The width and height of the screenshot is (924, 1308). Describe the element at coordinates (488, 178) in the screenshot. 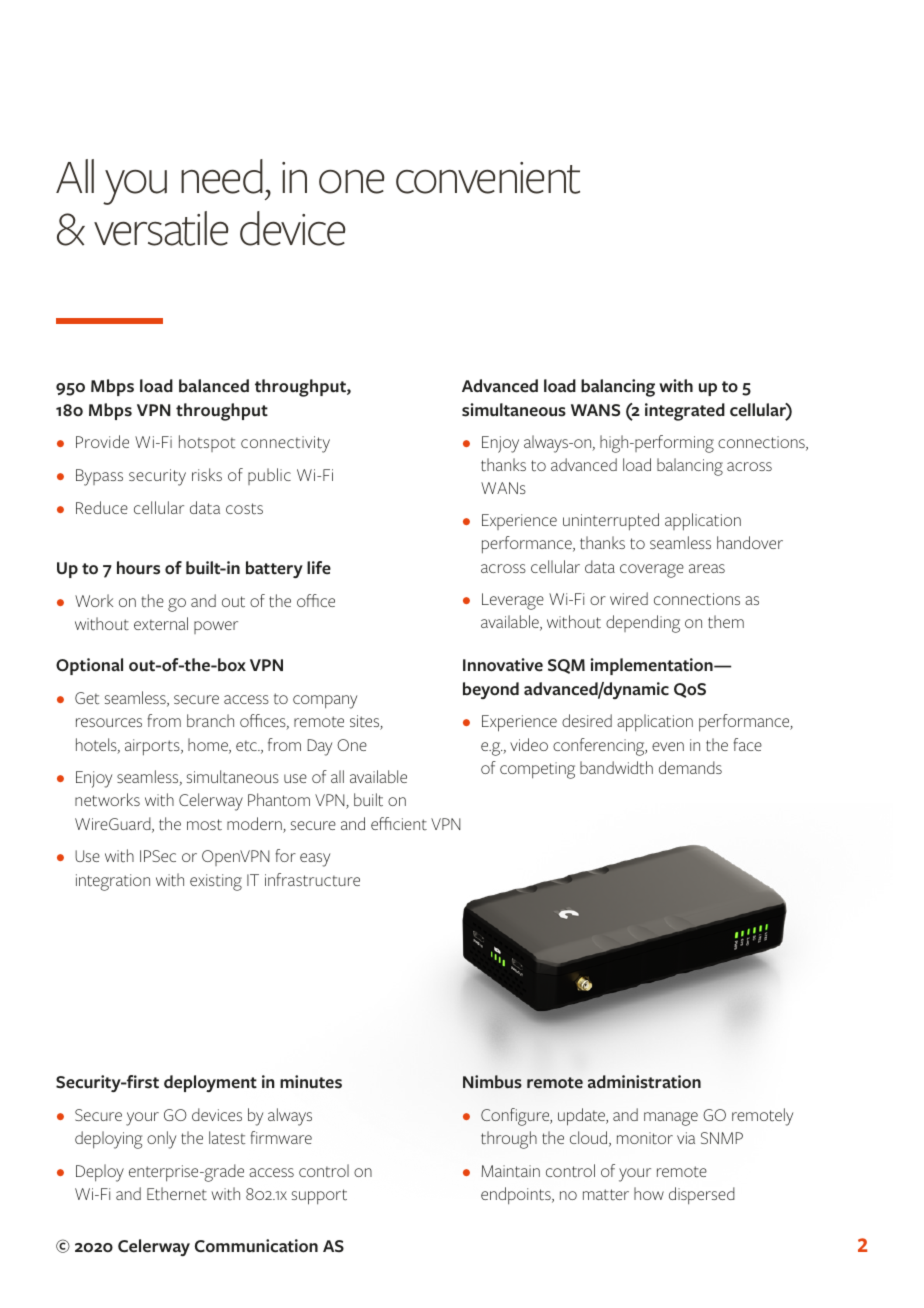

I see `convenient` at that location.
